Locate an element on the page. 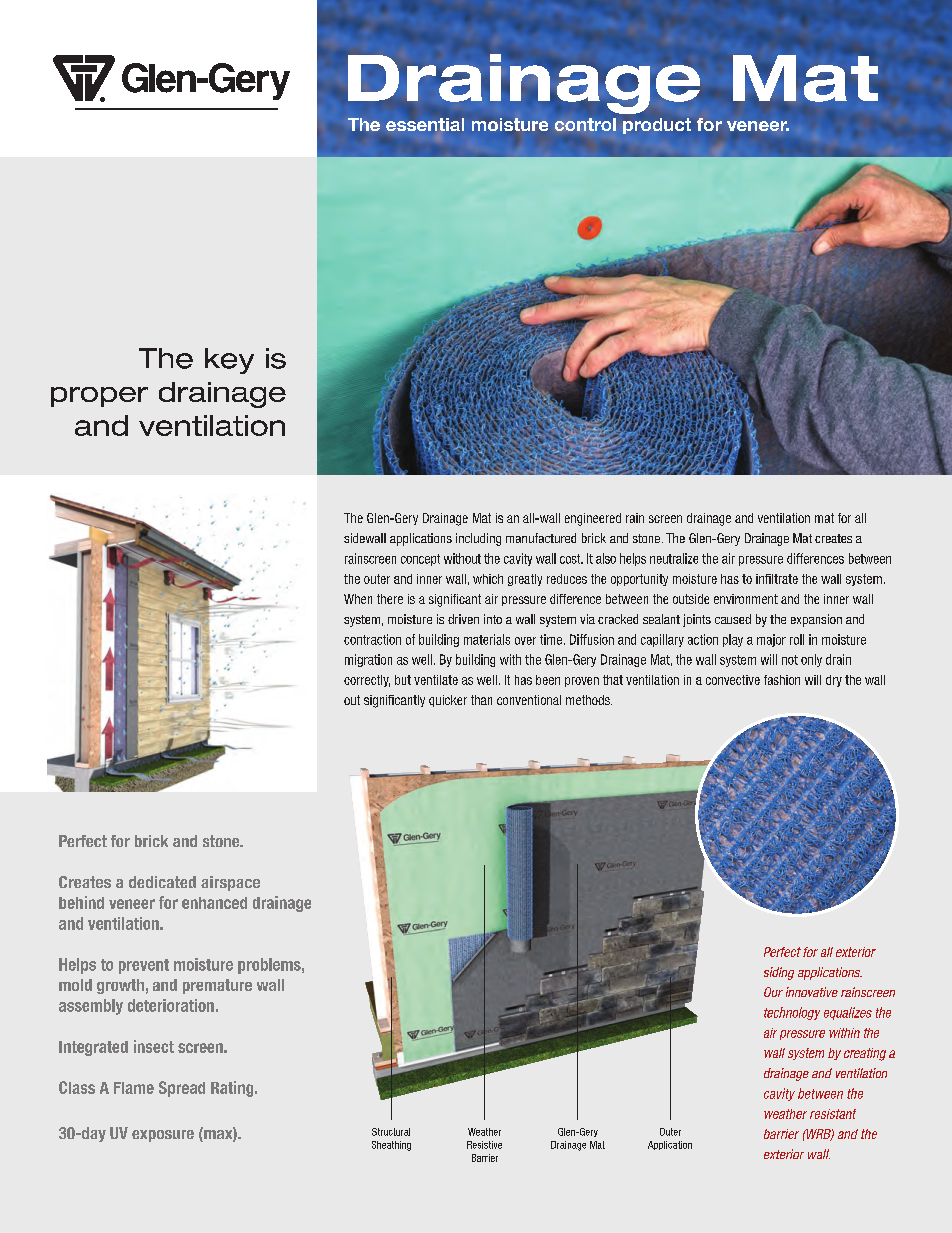 The image size is (952, 1233). resistant is located at coordinates (833, 1114).
